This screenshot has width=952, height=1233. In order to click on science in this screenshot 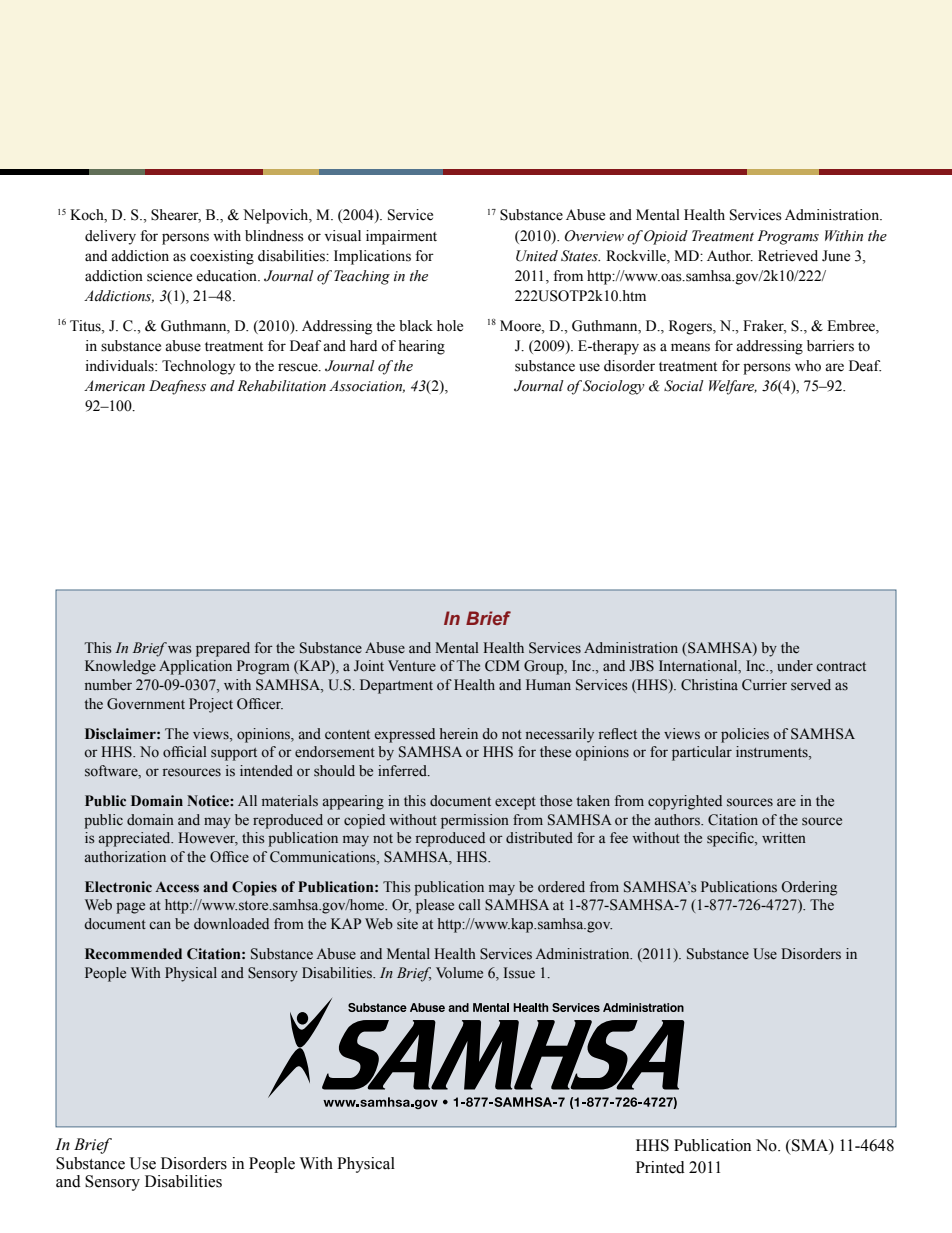, I will do `click(169, 276)`.
